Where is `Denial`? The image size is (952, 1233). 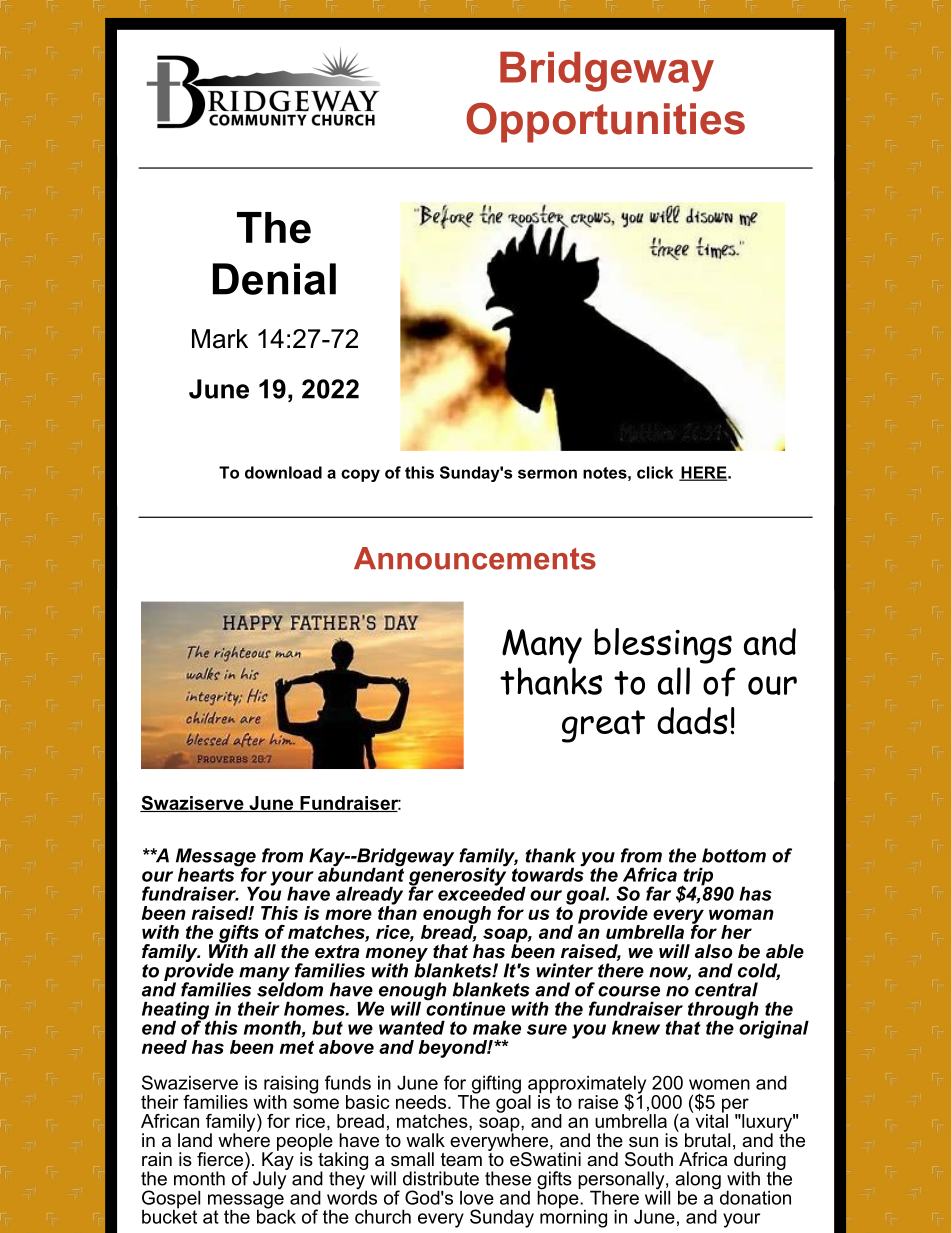
Denial is located at coordinates (274, 279).
